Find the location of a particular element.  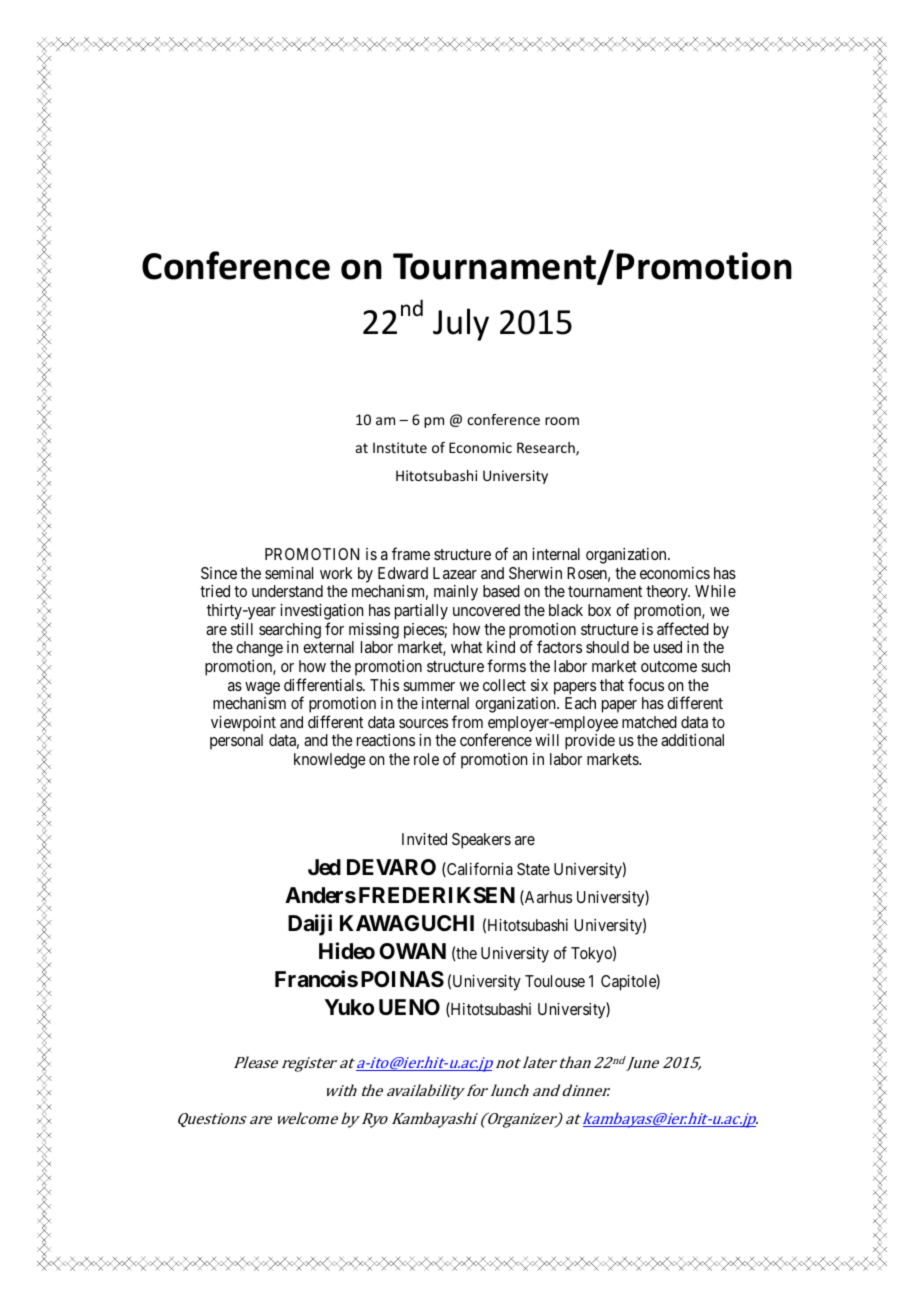

Yuko is located at coordinates (349, 1007).
